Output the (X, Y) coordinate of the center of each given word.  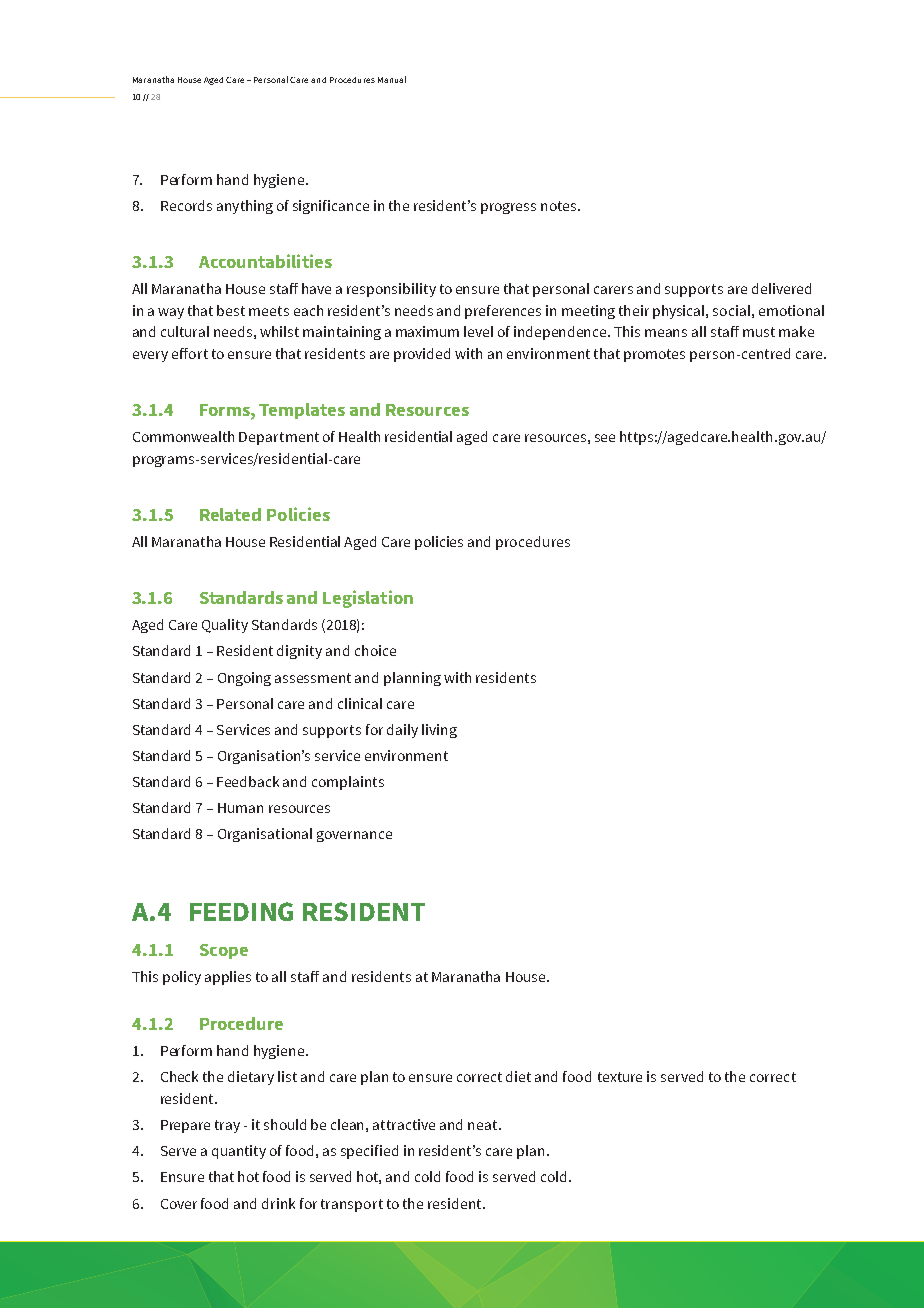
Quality (225, 626)
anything (245, 207)
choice (375, 650)
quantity (239, 1152)
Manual (392, 79)
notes (560, 206)
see (605, 438)
